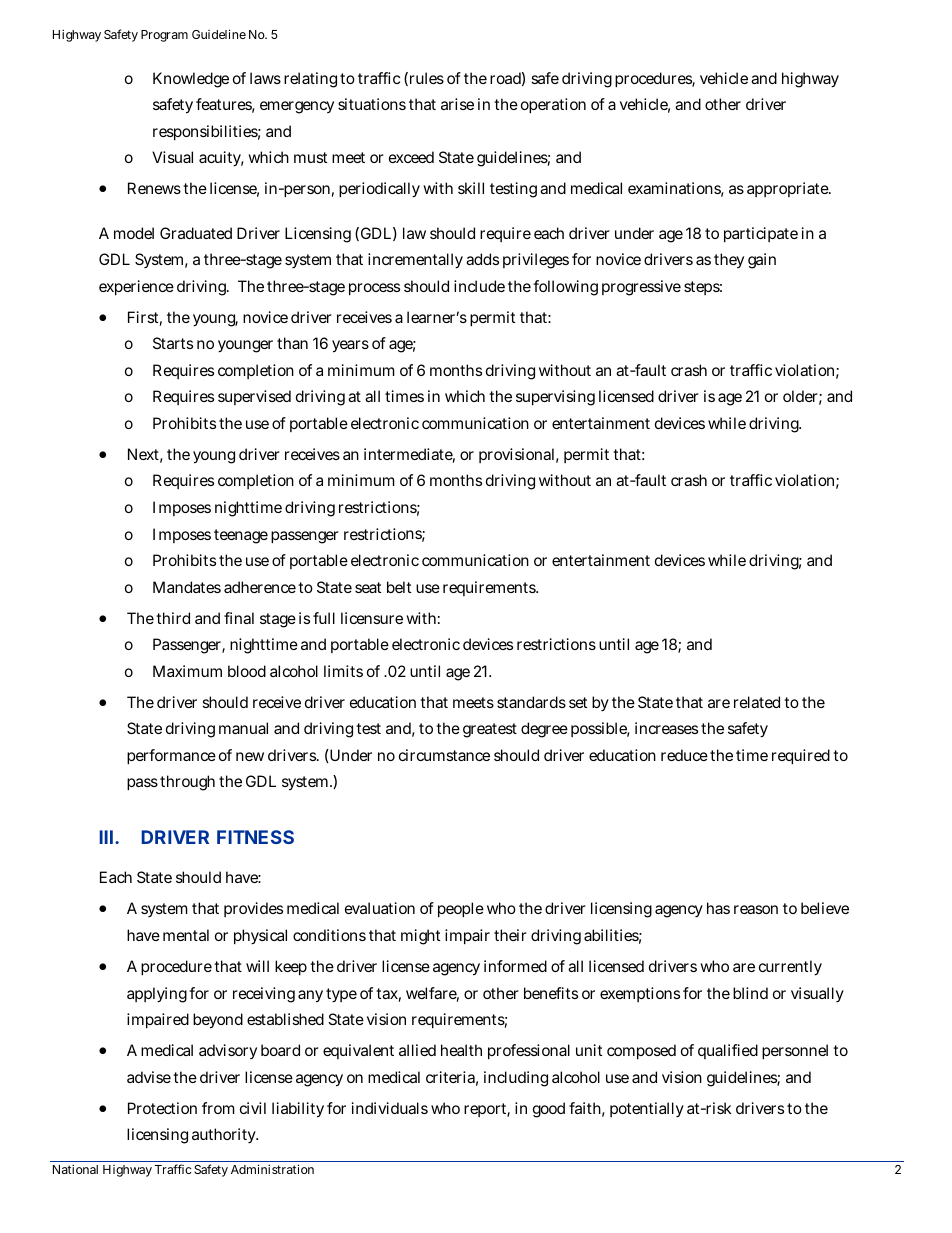  What do you see at coordinates (479, 286) in the screenshot?
I see `include` at bounding box center [479, 286].
